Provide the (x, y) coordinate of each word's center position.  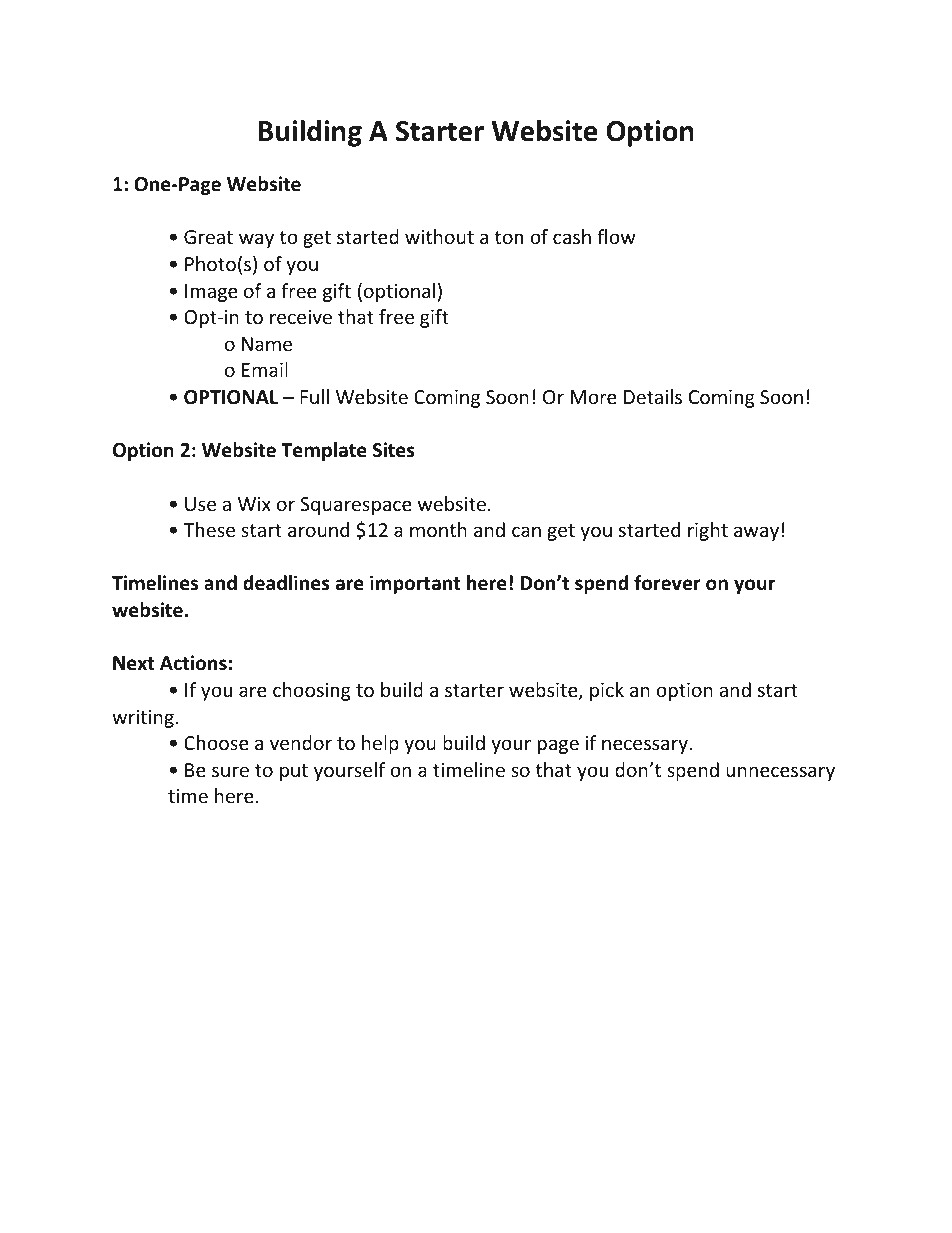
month (438, 529)
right (708, 531)
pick (607, 691)
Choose (216, 742)
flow (616, 236)
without (439, 236)
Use (200, 504)
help (380, 744)
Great (208, 237)
